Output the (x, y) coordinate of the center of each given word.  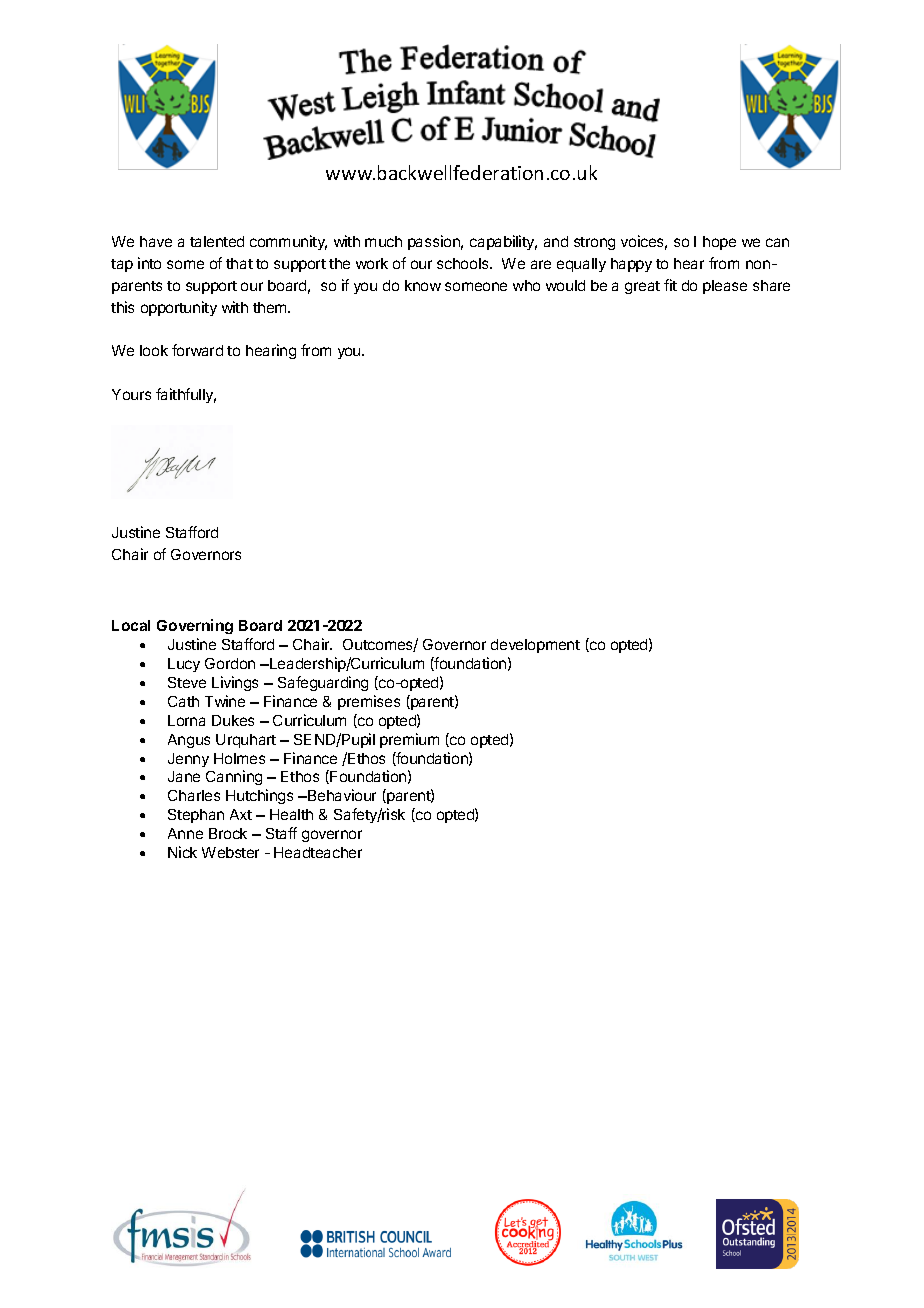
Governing (195, 626)
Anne (185, 833)
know (423, 285)
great (642, 287)
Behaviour (341, 795)
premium (409, 740)
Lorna (186, 720)
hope (719, 243)
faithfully (186, 395)
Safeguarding (323, 683)
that (239, 263)
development (535, 646)
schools (464, 263)
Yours (131, 394)
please (725, 287)
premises (369, 702)
